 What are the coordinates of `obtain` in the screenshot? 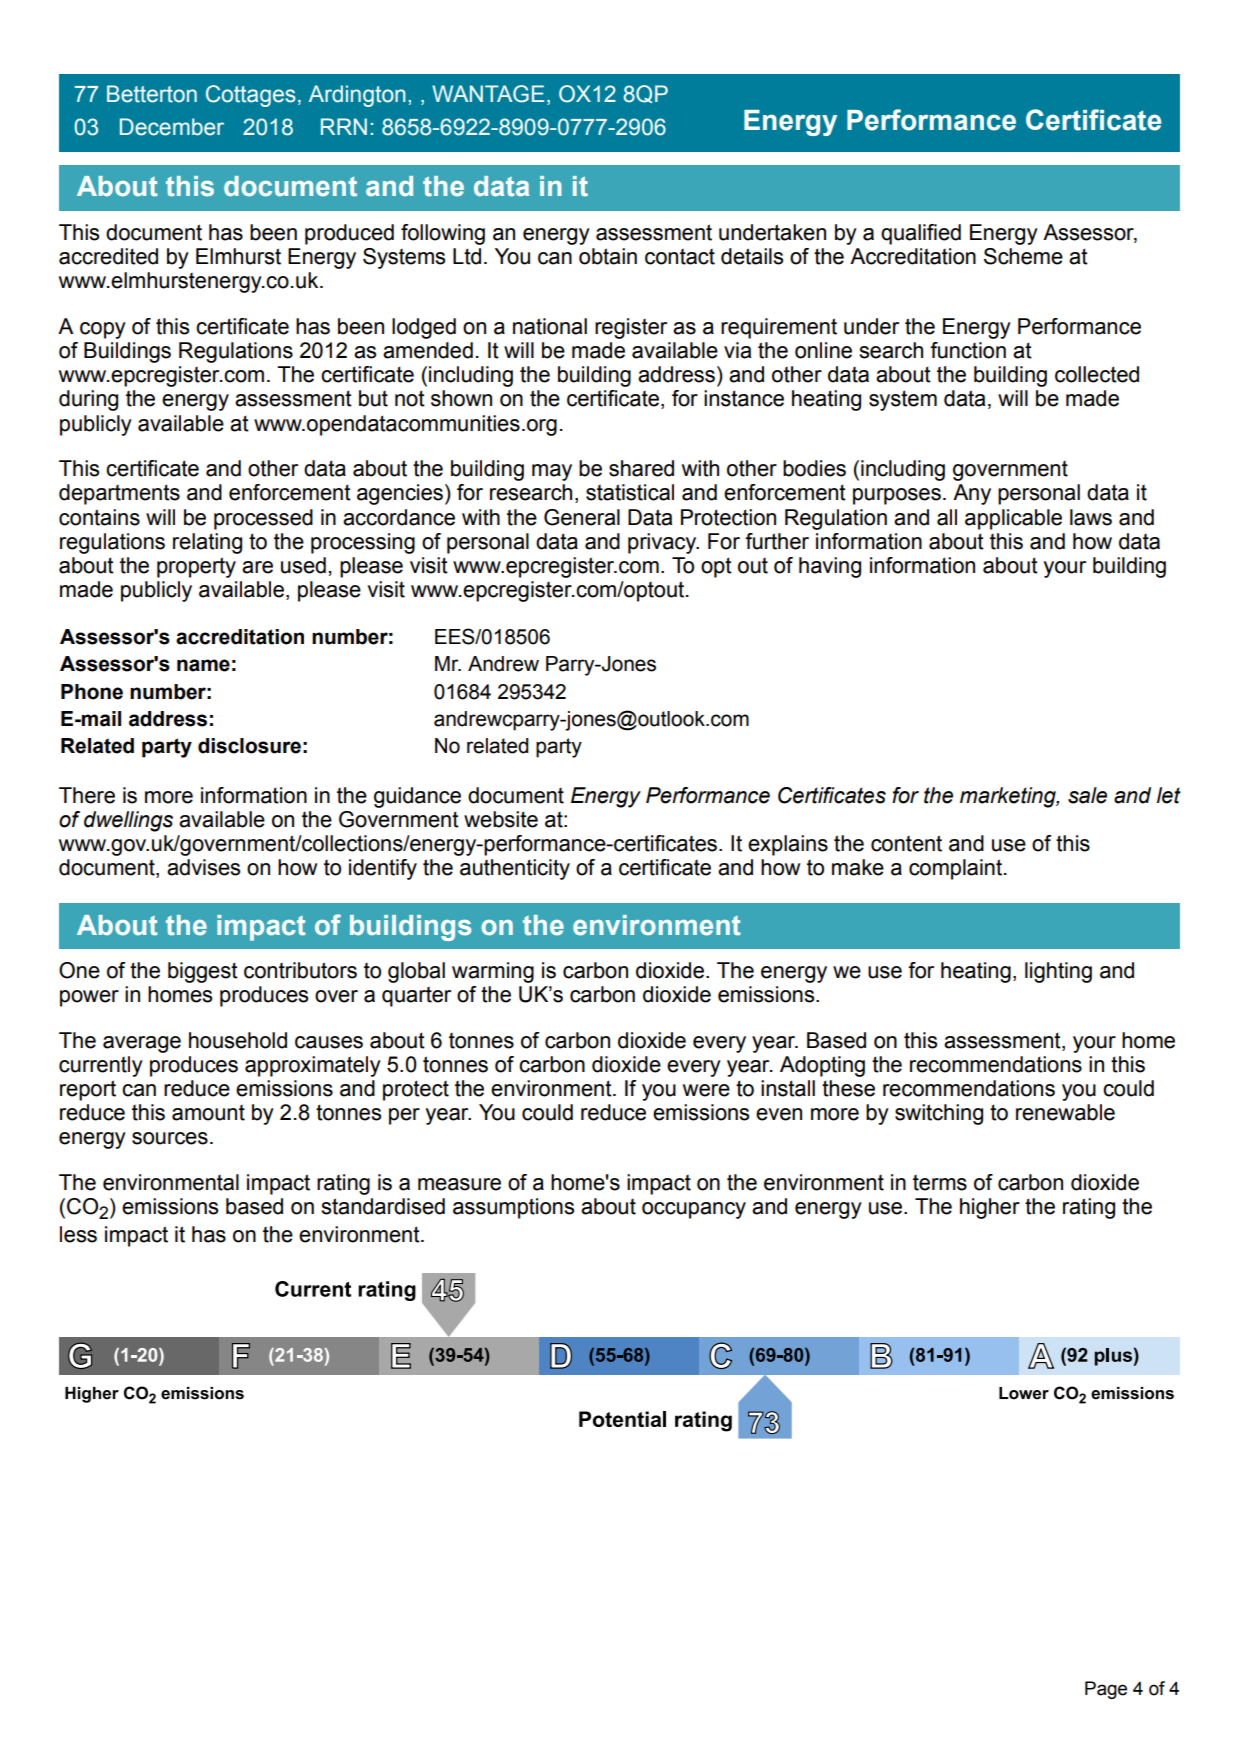 It's located at (608, 256).
